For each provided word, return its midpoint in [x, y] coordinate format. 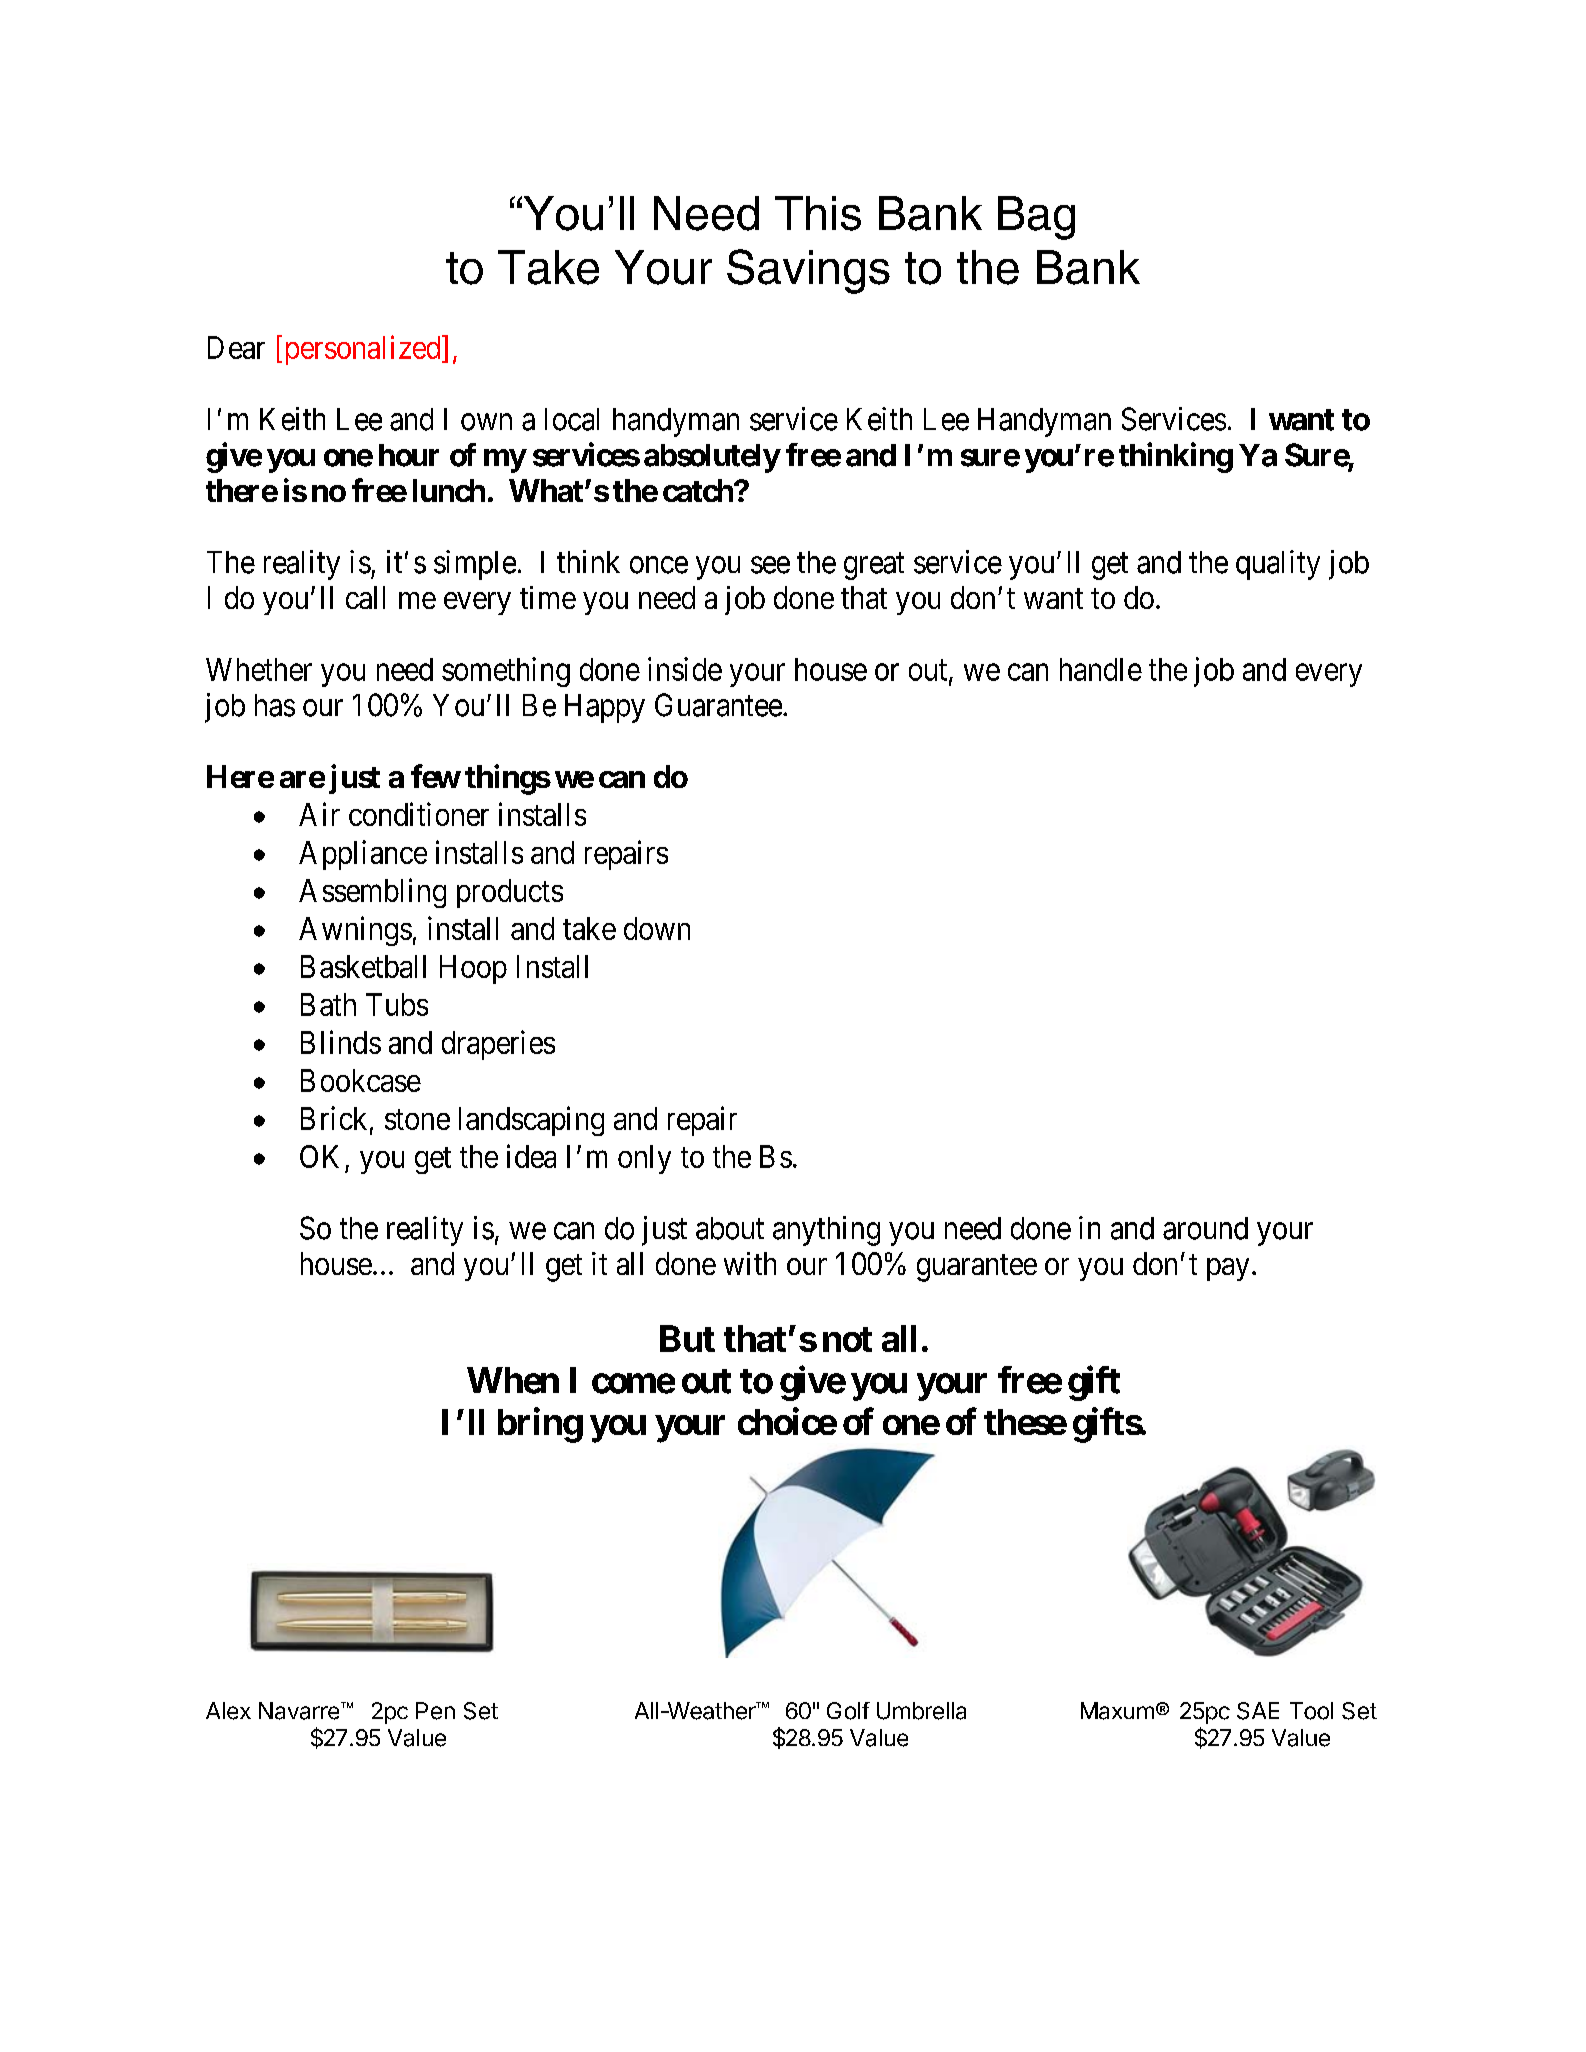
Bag [1036, 218]
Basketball [363, 966]
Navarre [300, 1711]
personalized [364, 350]
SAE [1258, 1711]
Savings [808, 271]
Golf [848, 1711]
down [657, 928]
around [1205, 1228]
